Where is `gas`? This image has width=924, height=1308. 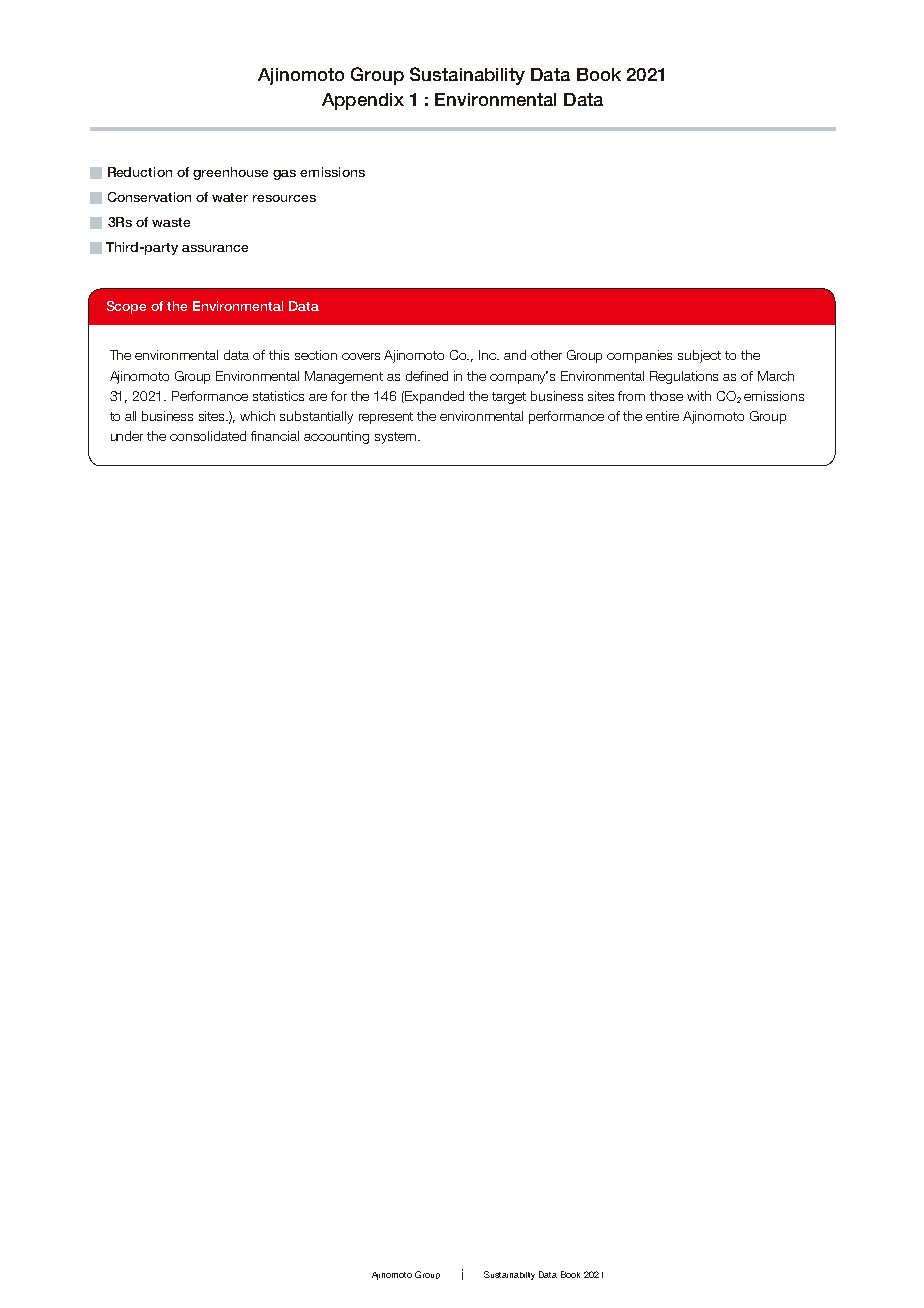
gas is located at coordinates (284, 175).
